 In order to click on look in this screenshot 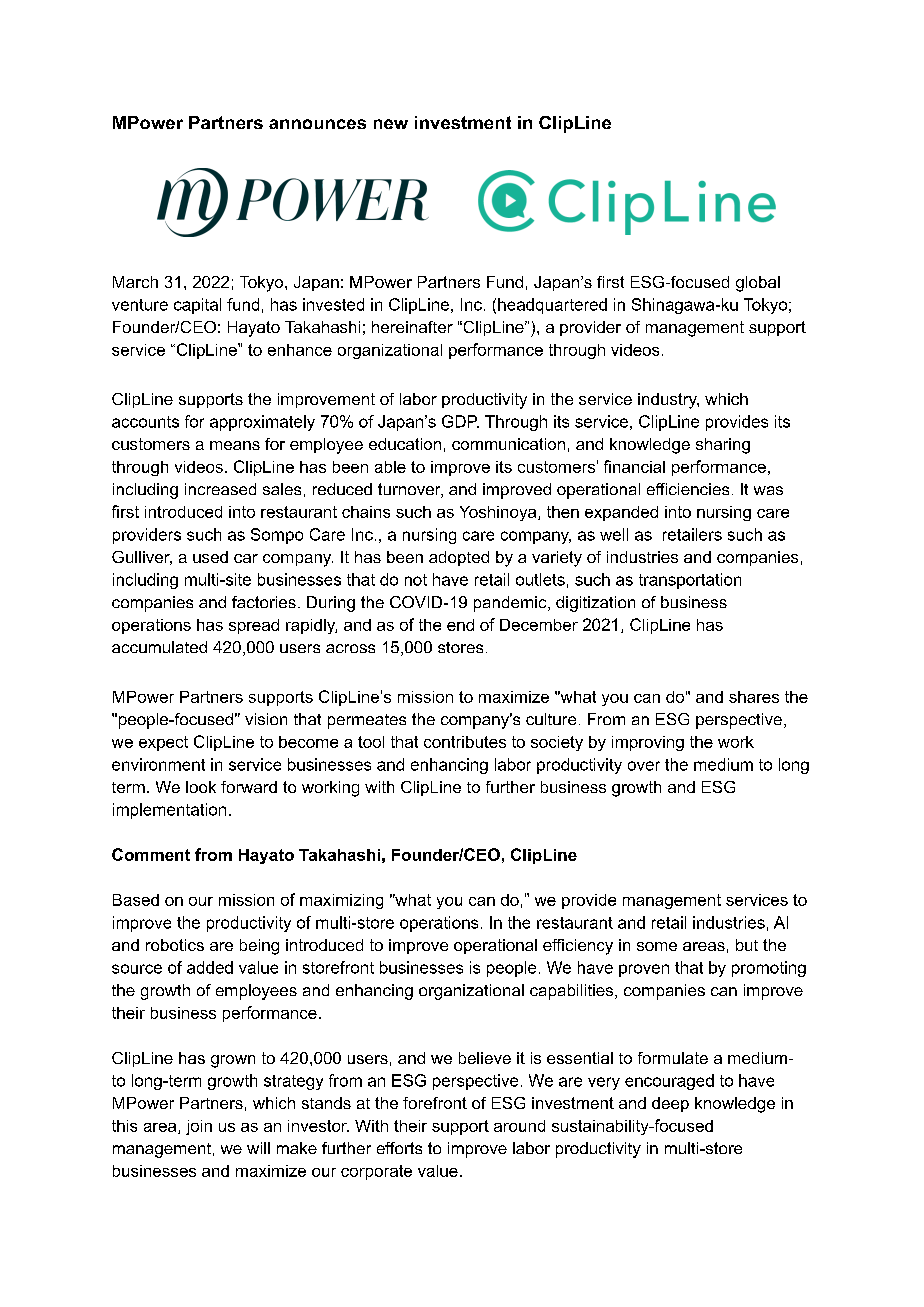, I will do `click(201, 787)`.
